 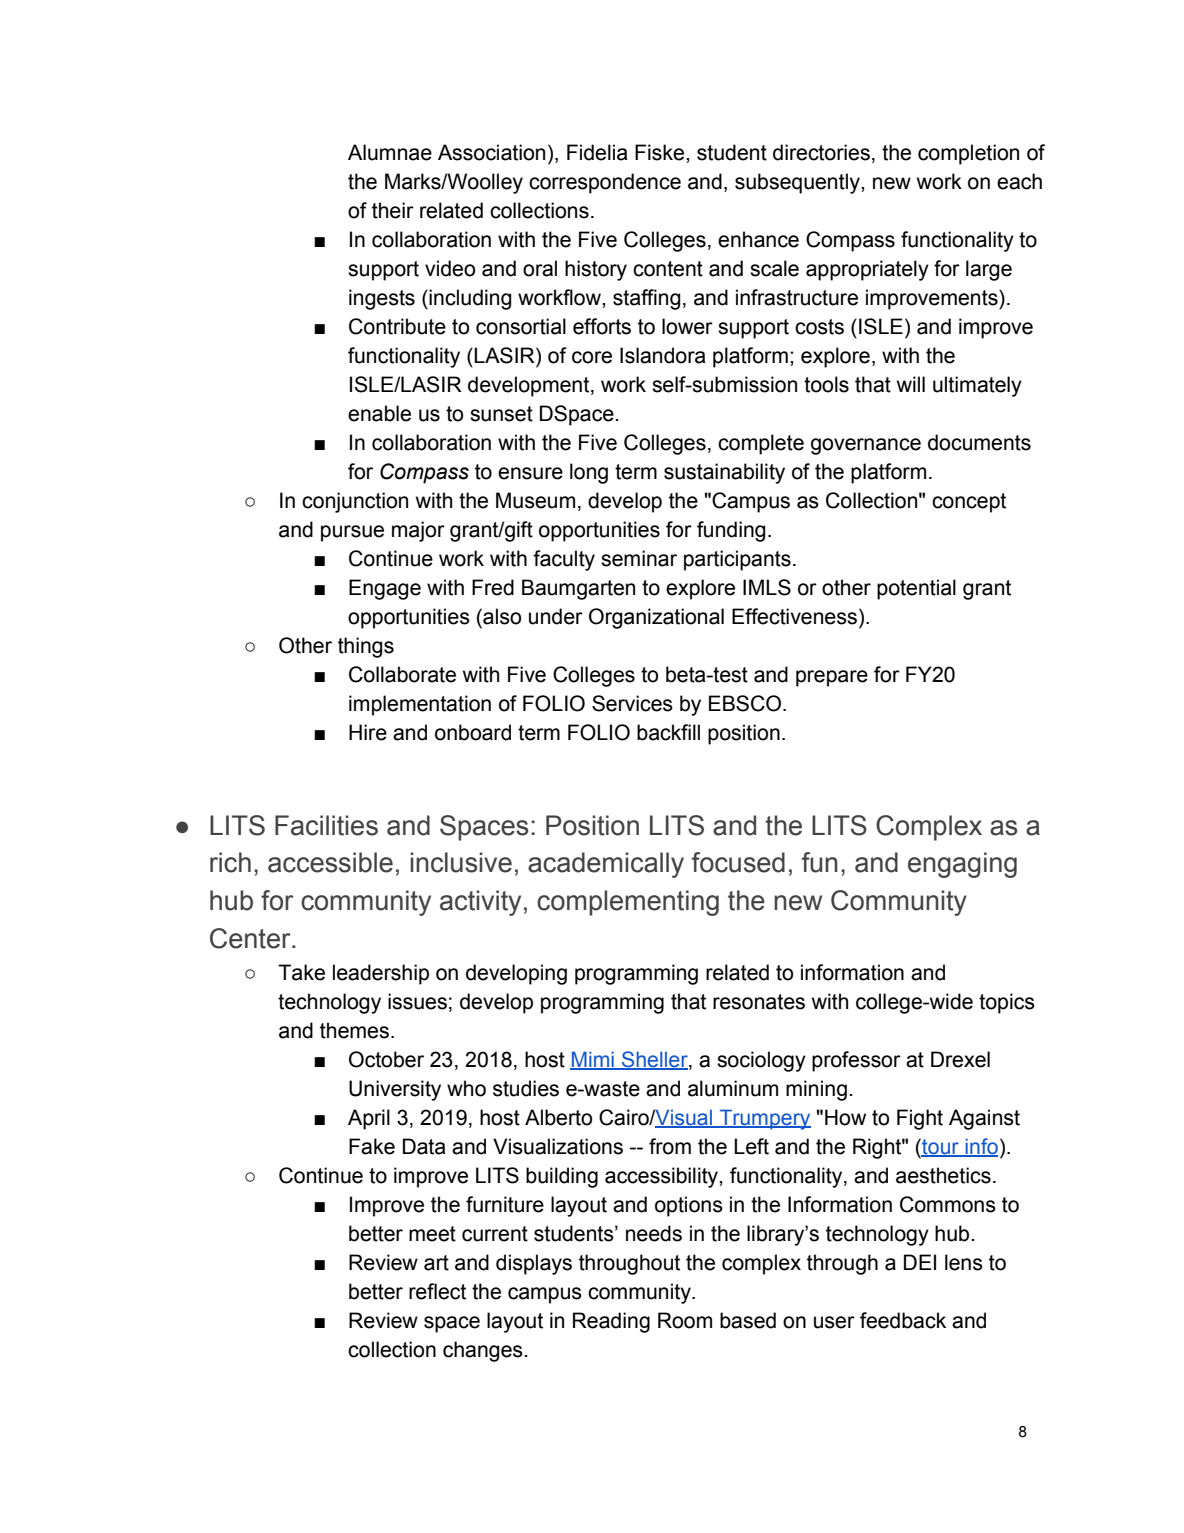 What do you see at coordinates (368, 732) in the page?
I see `Hire` at bounding box center [368, 732].
